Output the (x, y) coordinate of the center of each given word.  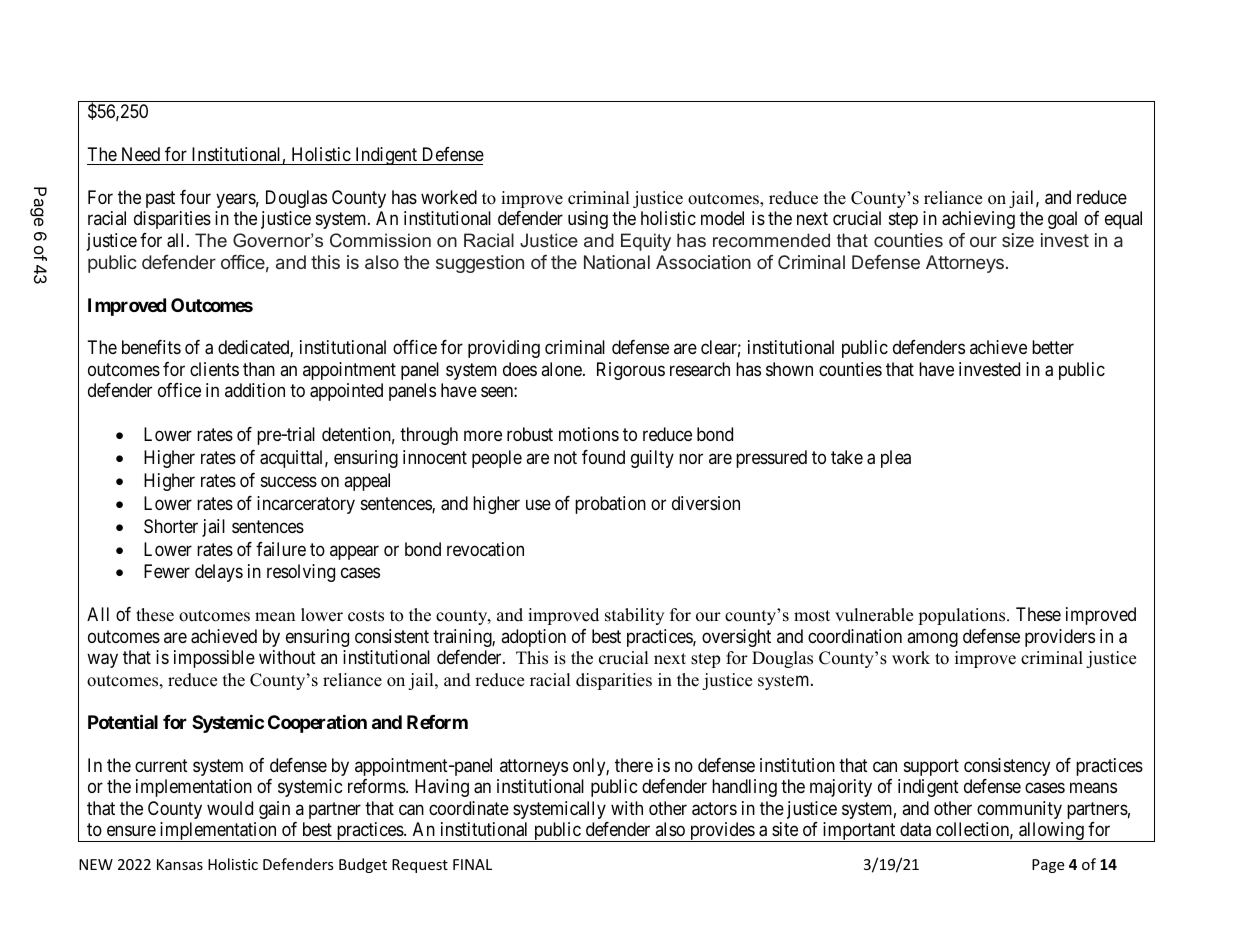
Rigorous (631, 371)
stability (634, 616)
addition (255, 390)
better (1053, 347)
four (195, 197)
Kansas (180, 864)
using (588, 220)
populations (963, 616)
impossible (214, 659)
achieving (978, 220)
